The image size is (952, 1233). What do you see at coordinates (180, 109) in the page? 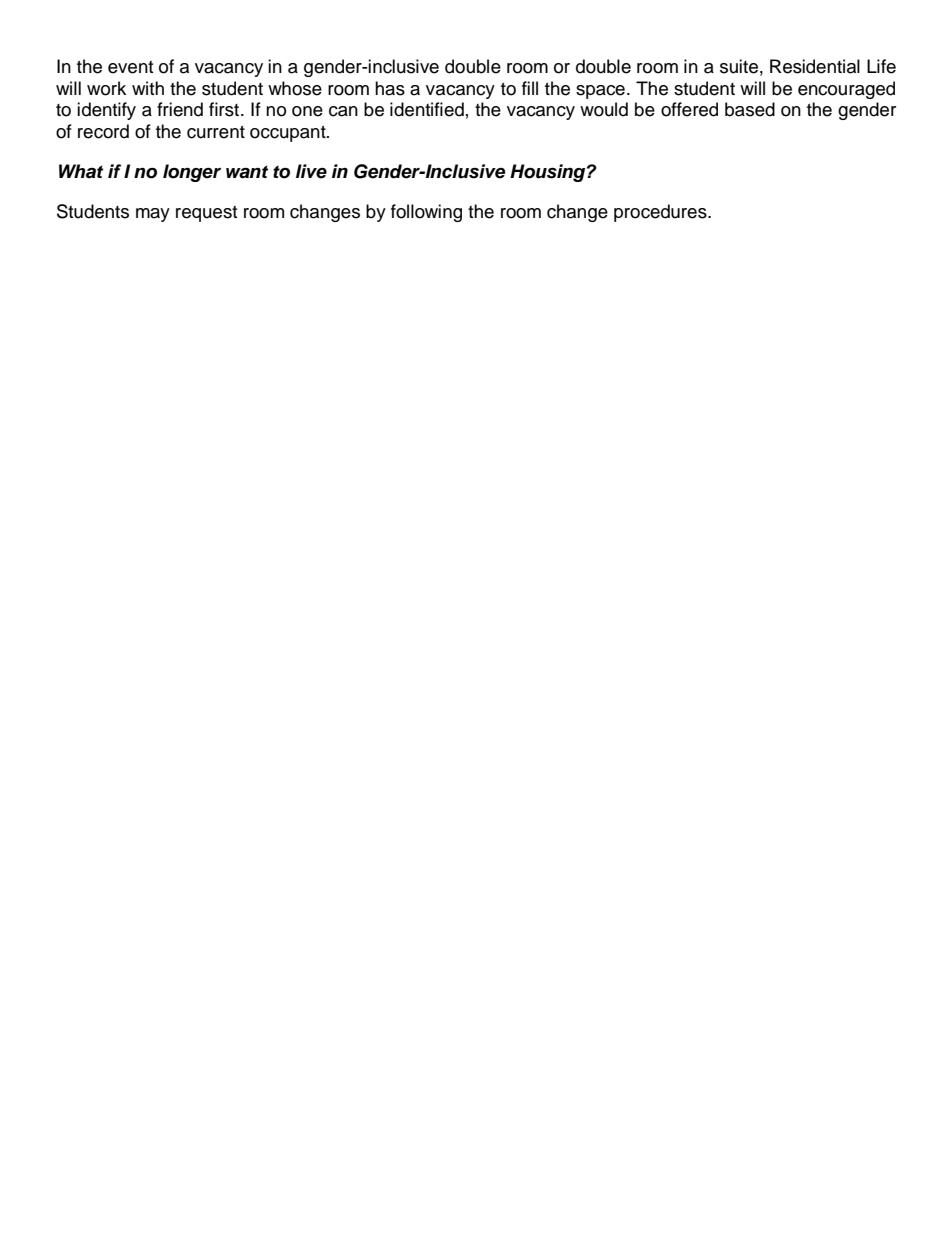
I see `friend` at bounding box center [180, 109].
